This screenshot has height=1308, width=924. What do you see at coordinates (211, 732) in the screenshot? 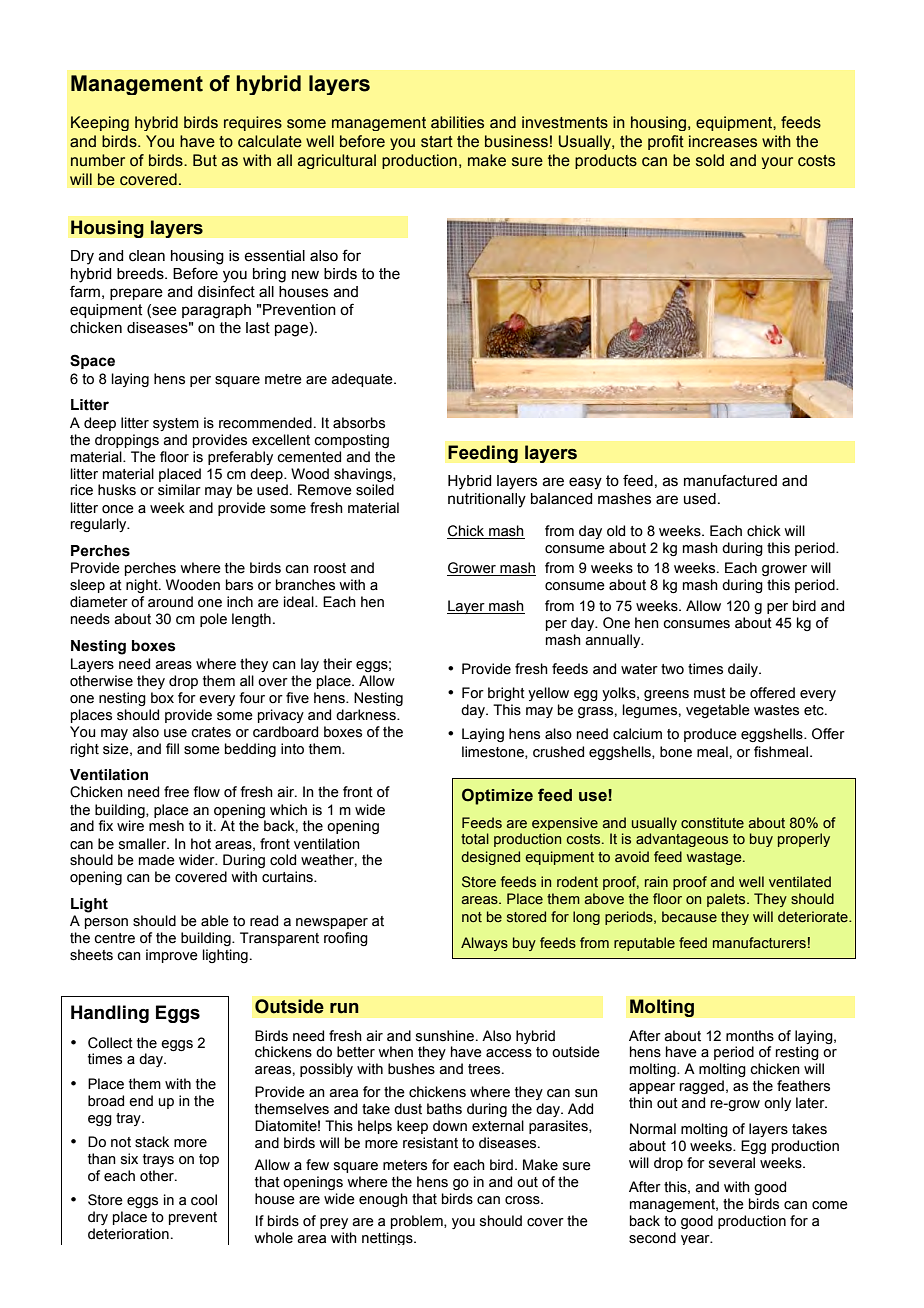
I see `crates` at bounding box center [211, 732].
